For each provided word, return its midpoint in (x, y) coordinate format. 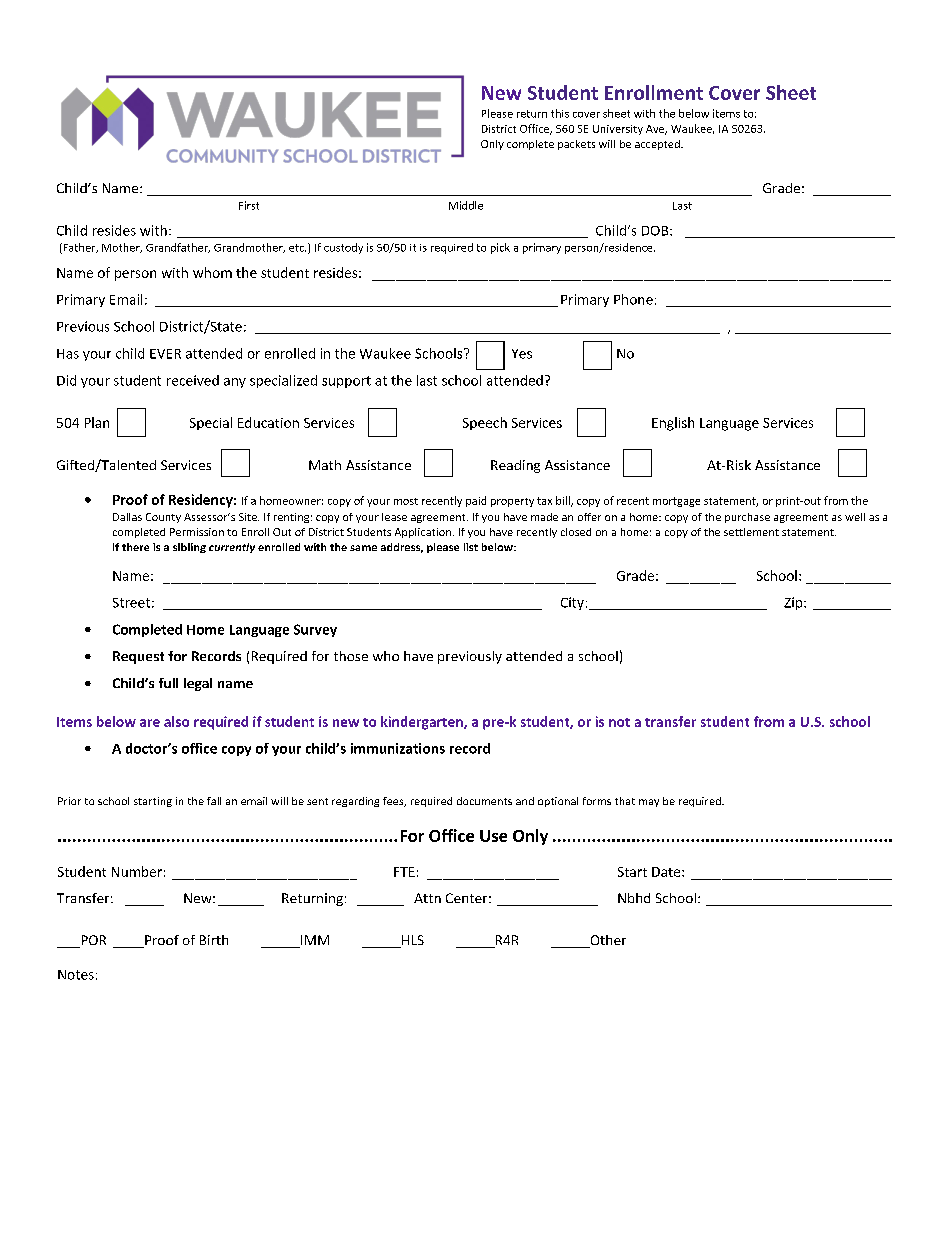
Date (667, 872)
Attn (427, 898)
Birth (214, 940)
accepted (658, 145)
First (249, 205)
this (560, 113)
